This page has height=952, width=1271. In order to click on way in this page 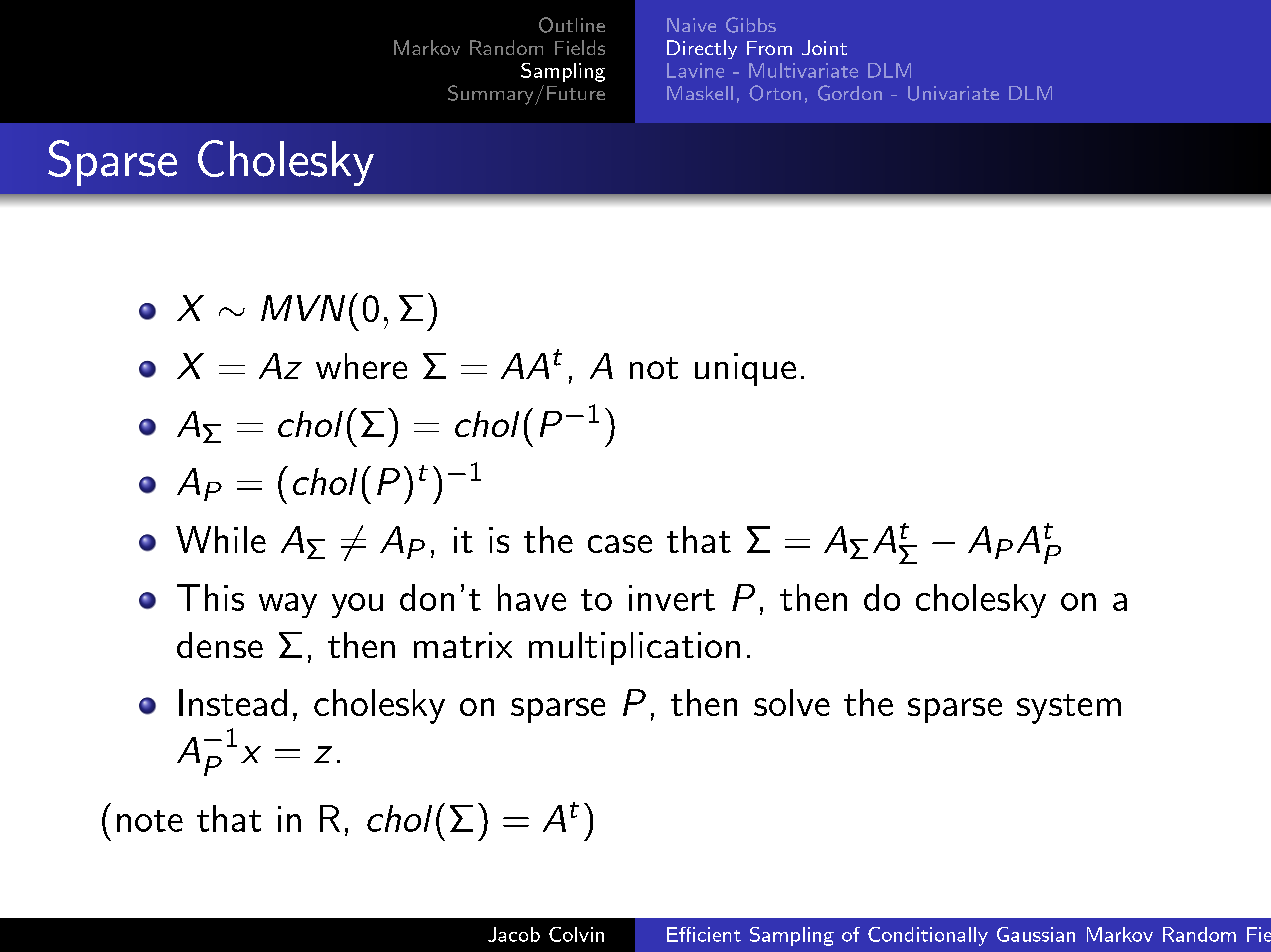, I will do `click(288, 605)`.
